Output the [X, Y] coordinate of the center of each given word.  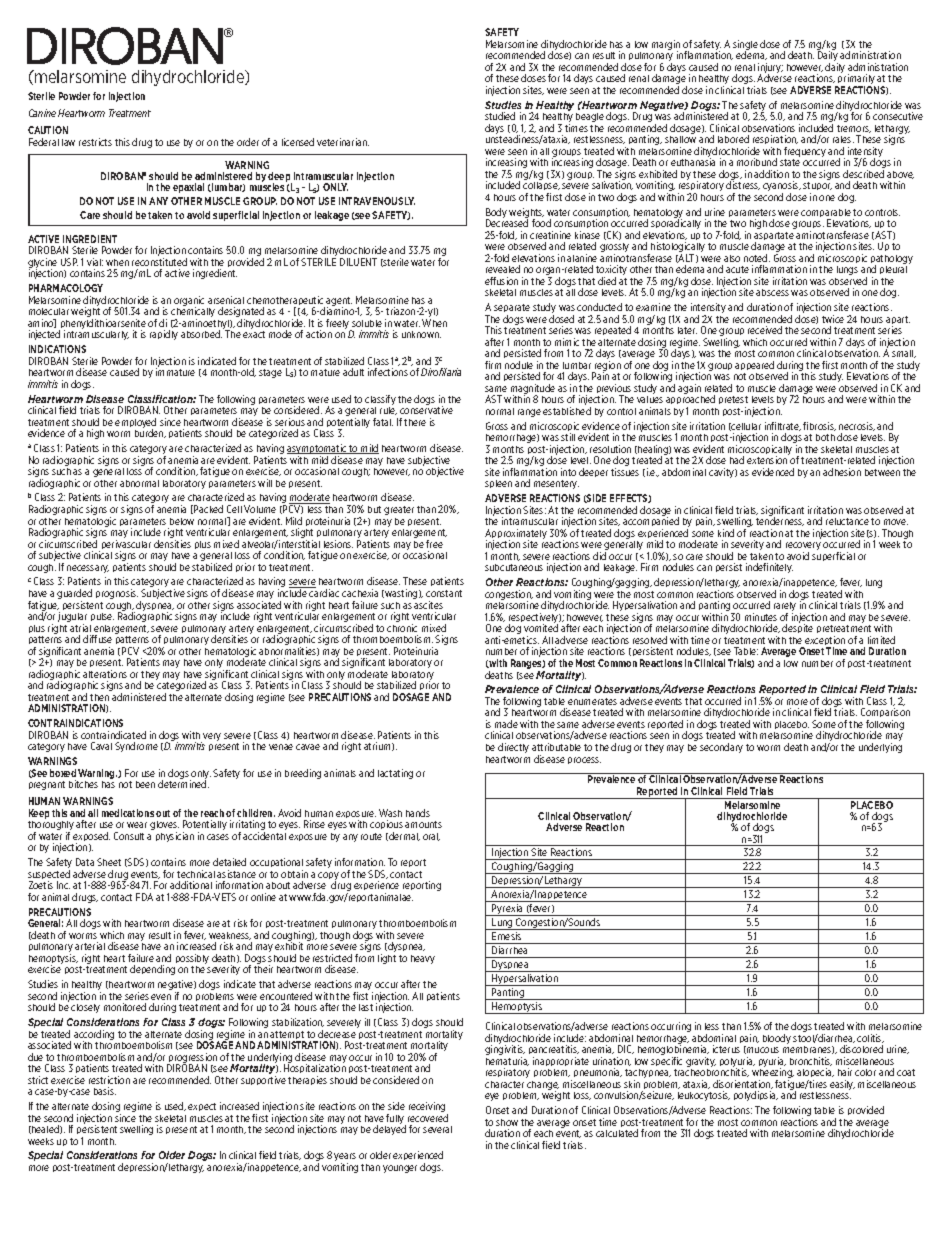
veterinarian [343, 142]
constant [444, 593]
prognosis [117, 594]
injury [770, 69]
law [68, 142]
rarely [785, 608]
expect [202, 1107]
